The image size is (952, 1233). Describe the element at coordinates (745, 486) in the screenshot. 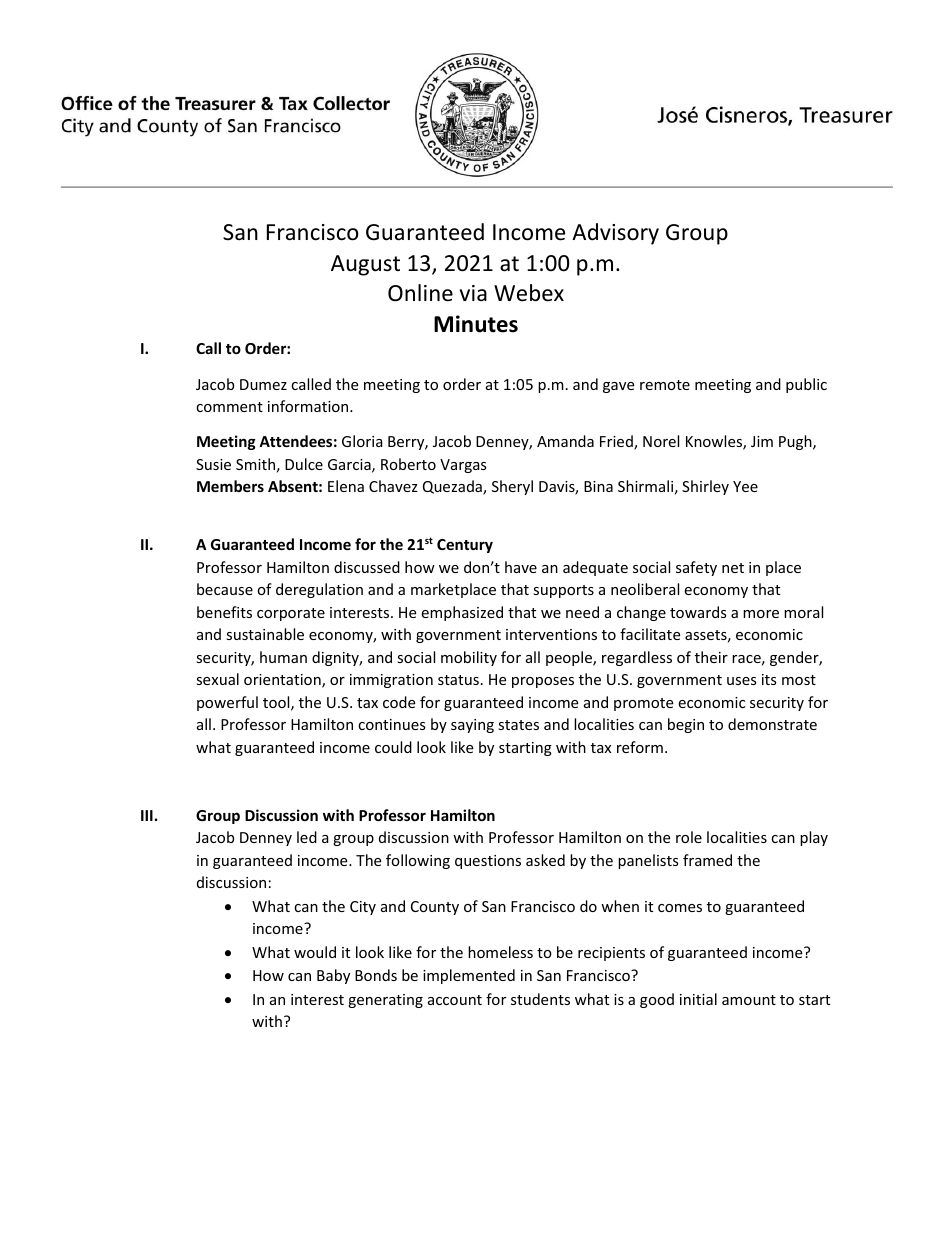

I see `Yee` at that location.
